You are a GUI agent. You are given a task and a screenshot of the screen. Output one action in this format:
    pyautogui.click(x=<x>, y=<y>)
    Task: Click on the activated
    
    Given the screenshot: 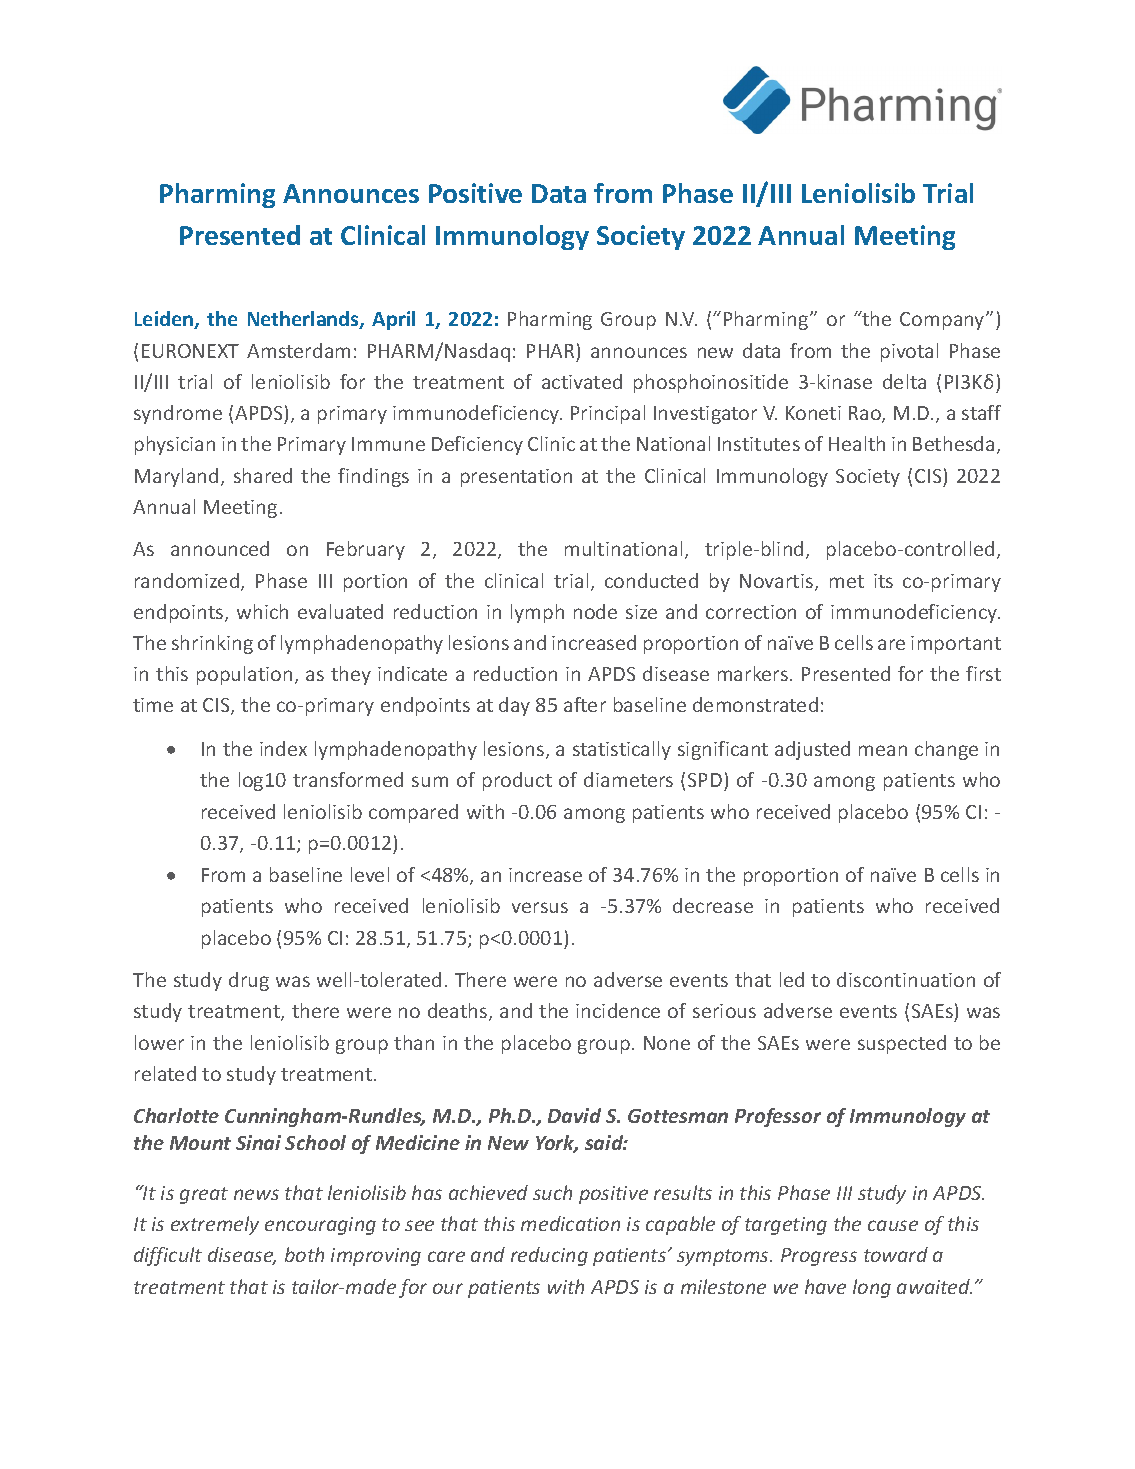 What is the action you would take?
    pyautogui.click(x=582, y=381)
